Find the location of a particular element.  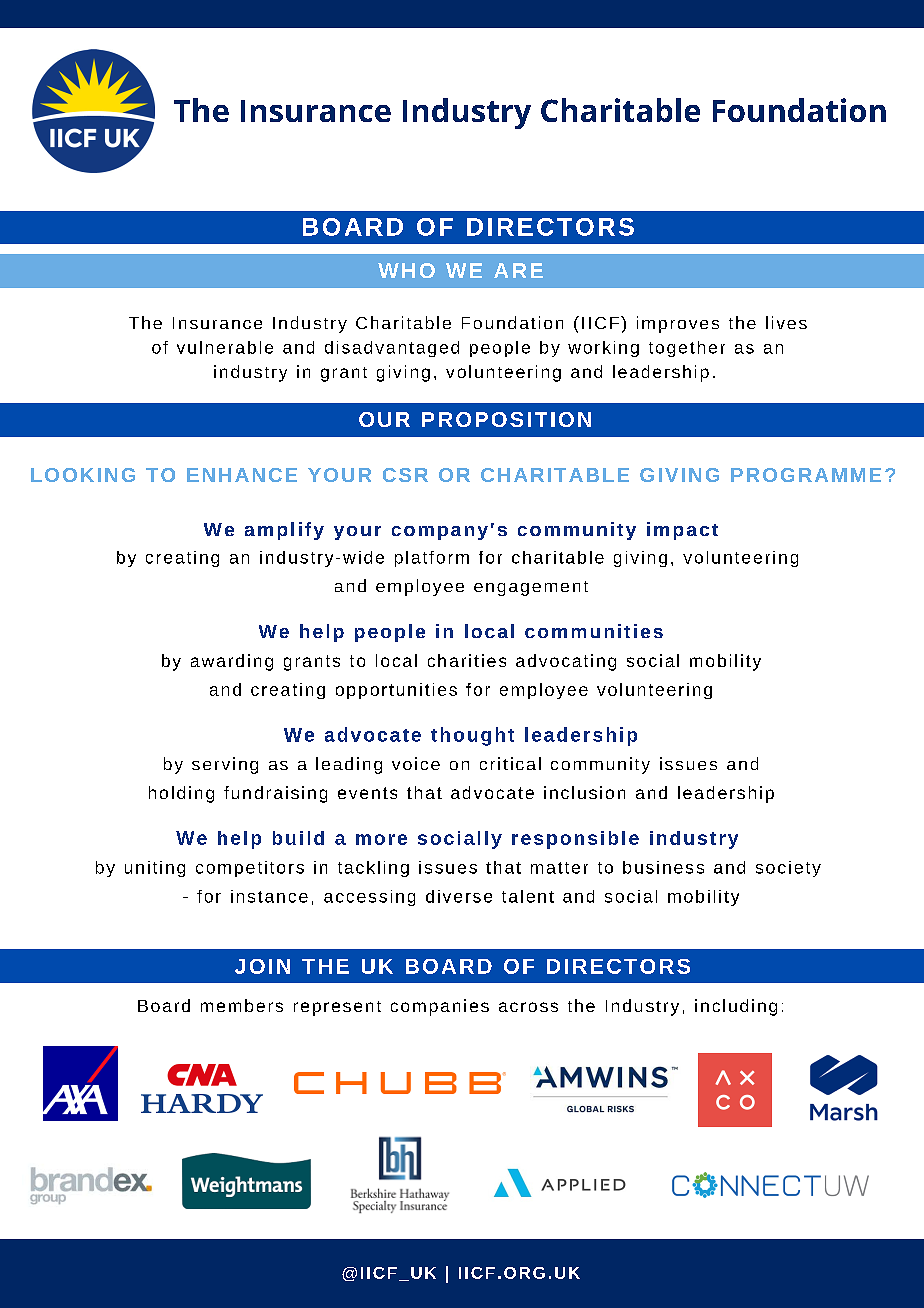

charities is located at coordinates (467, 660).
